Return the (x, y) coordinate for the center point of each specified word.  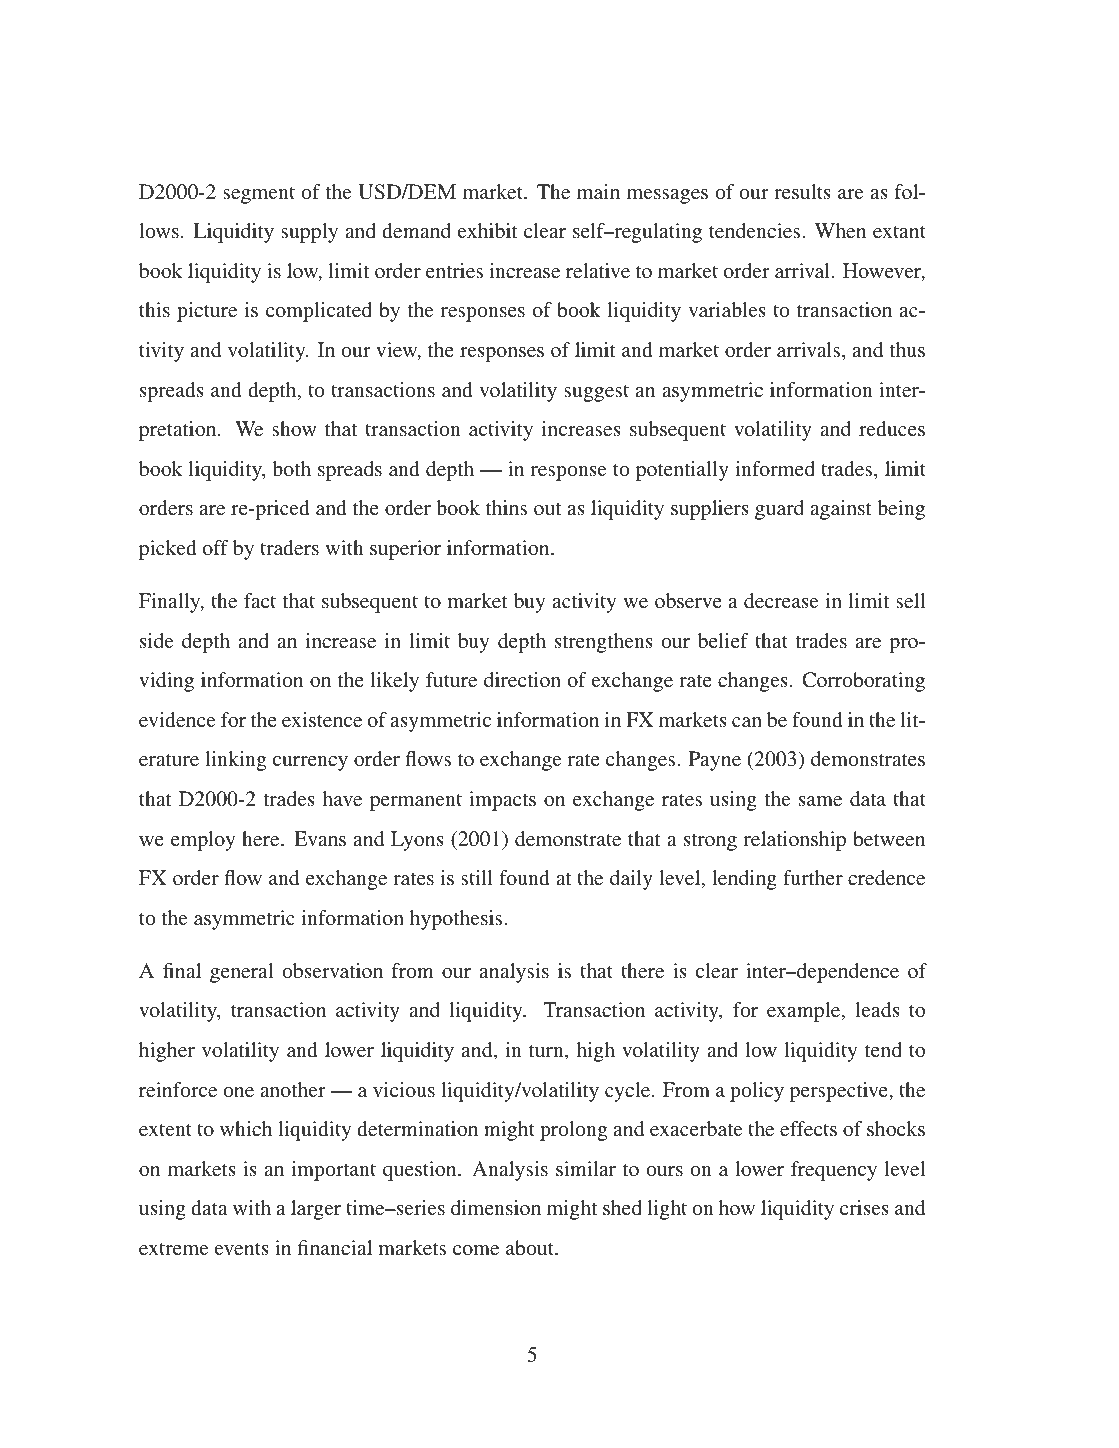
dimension (496, 1207)
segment (259, 195)
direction (522, 679)
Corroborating (863, 682)
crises (864, 1207)
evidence (177, 719)
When (840, 230)
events (242, 1249)
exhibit (488, 230)
